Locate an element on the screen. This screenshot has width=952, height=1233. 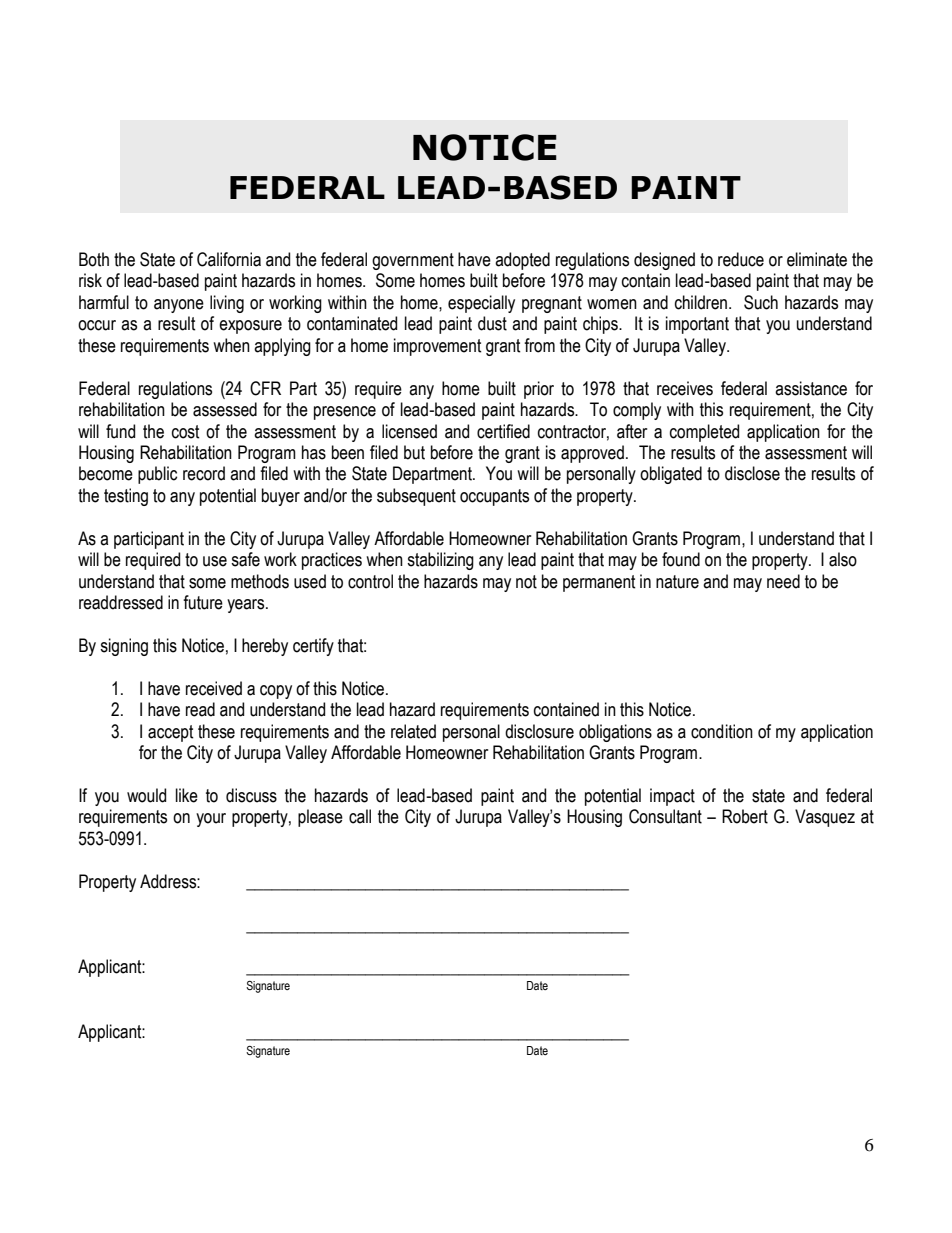
stabilizing is located at coordinates (440, 561).
